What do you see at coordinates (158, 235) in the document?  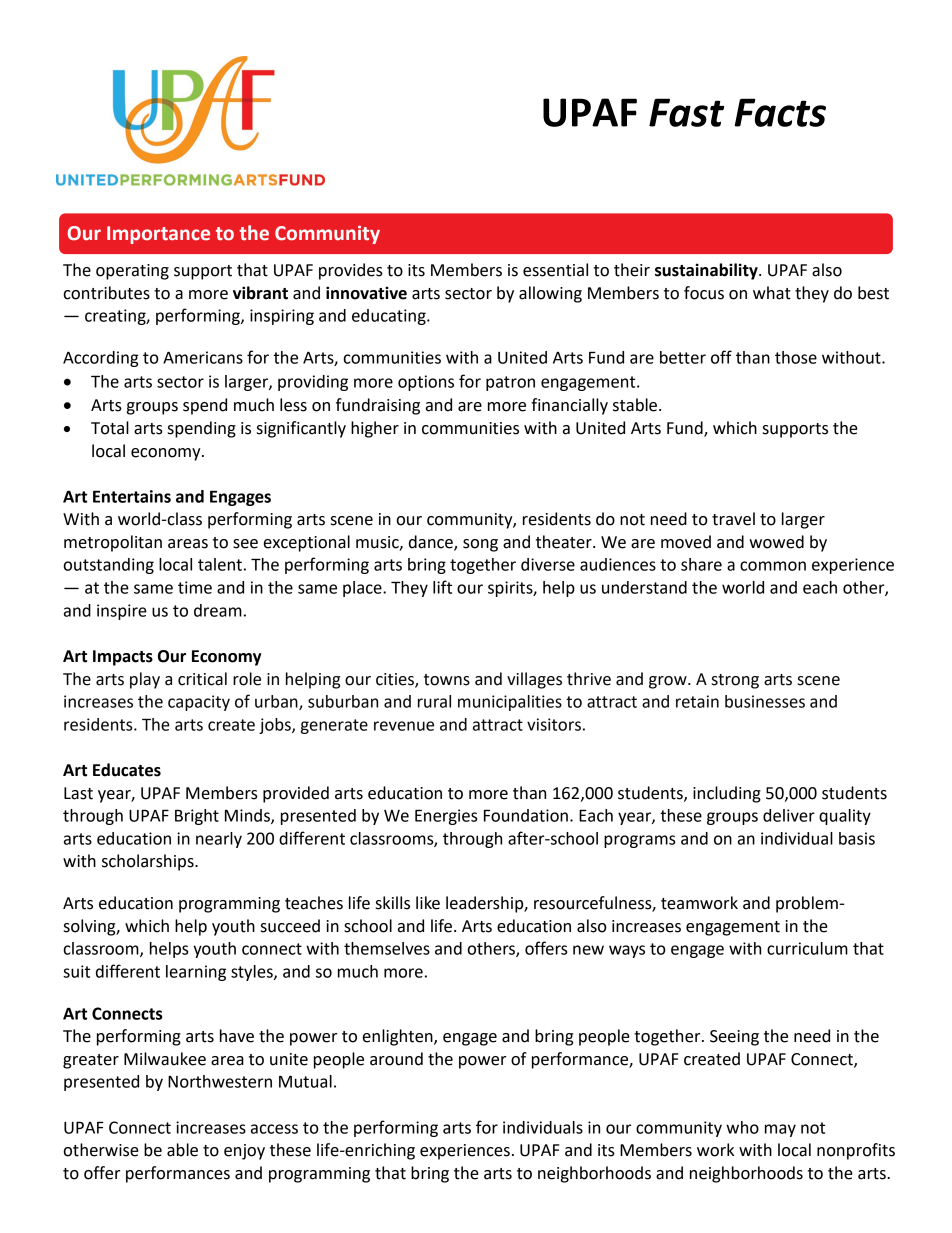 I see `Importance` at bounding box center [158, 235].
